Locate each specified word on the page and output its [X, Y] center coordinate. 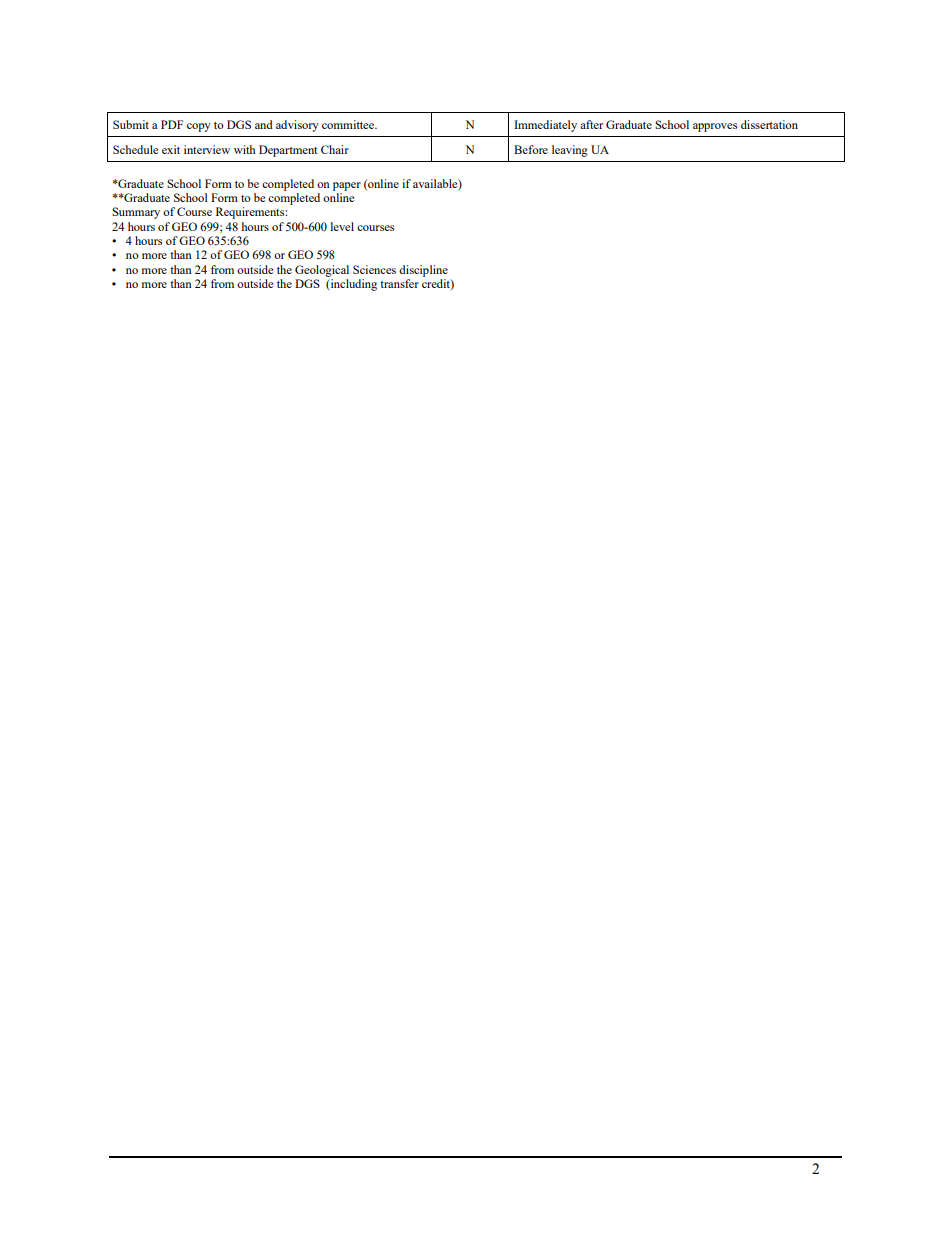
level [342, 226]
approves [715, 127]
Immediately [545, 126]
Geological [322, 271]
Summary [136, 213]
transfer [399, 283]
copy [199, 127]
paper [347, 186]
